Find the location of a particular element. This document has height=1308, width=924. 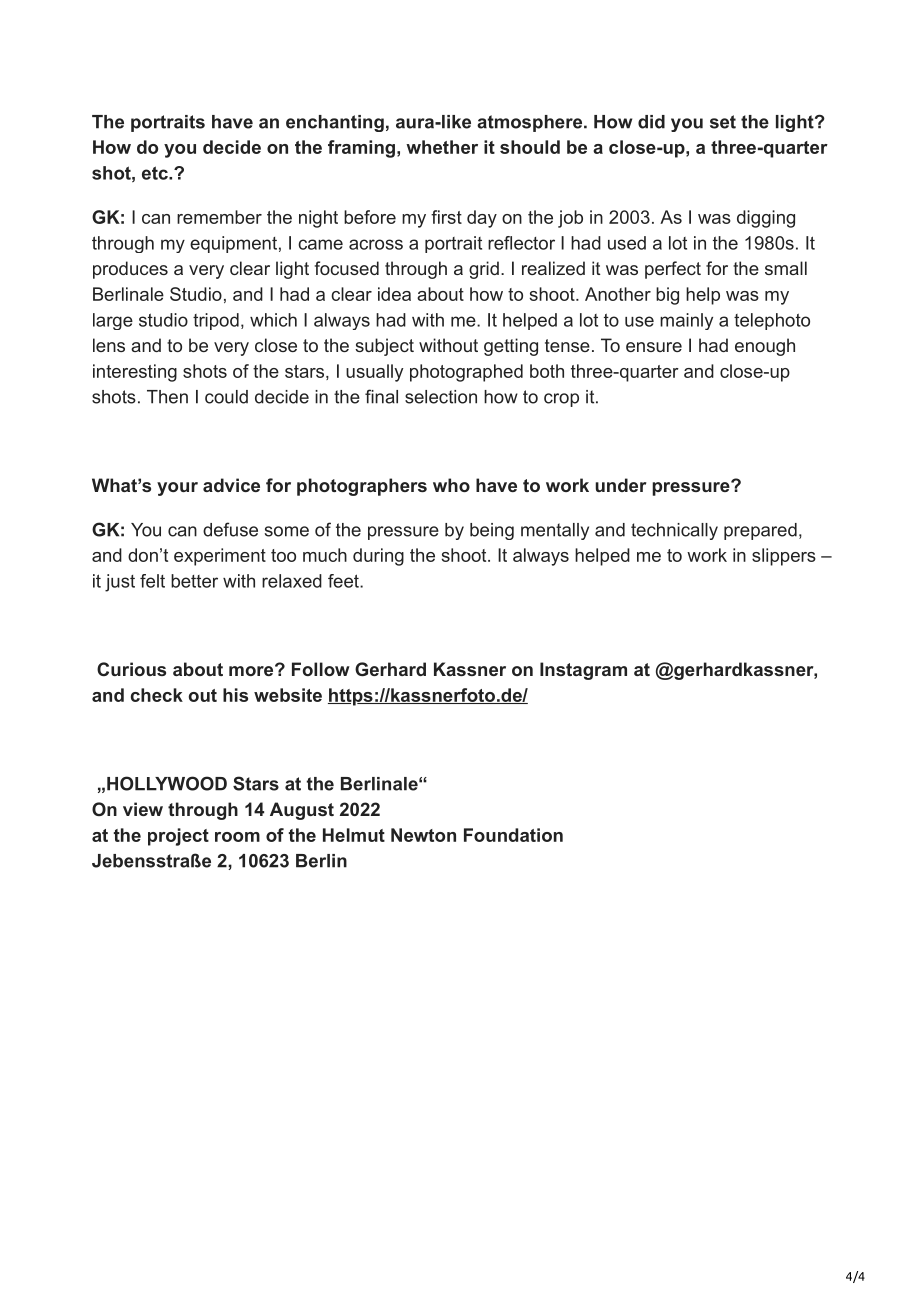

project is located at coordinates (178, 837).
